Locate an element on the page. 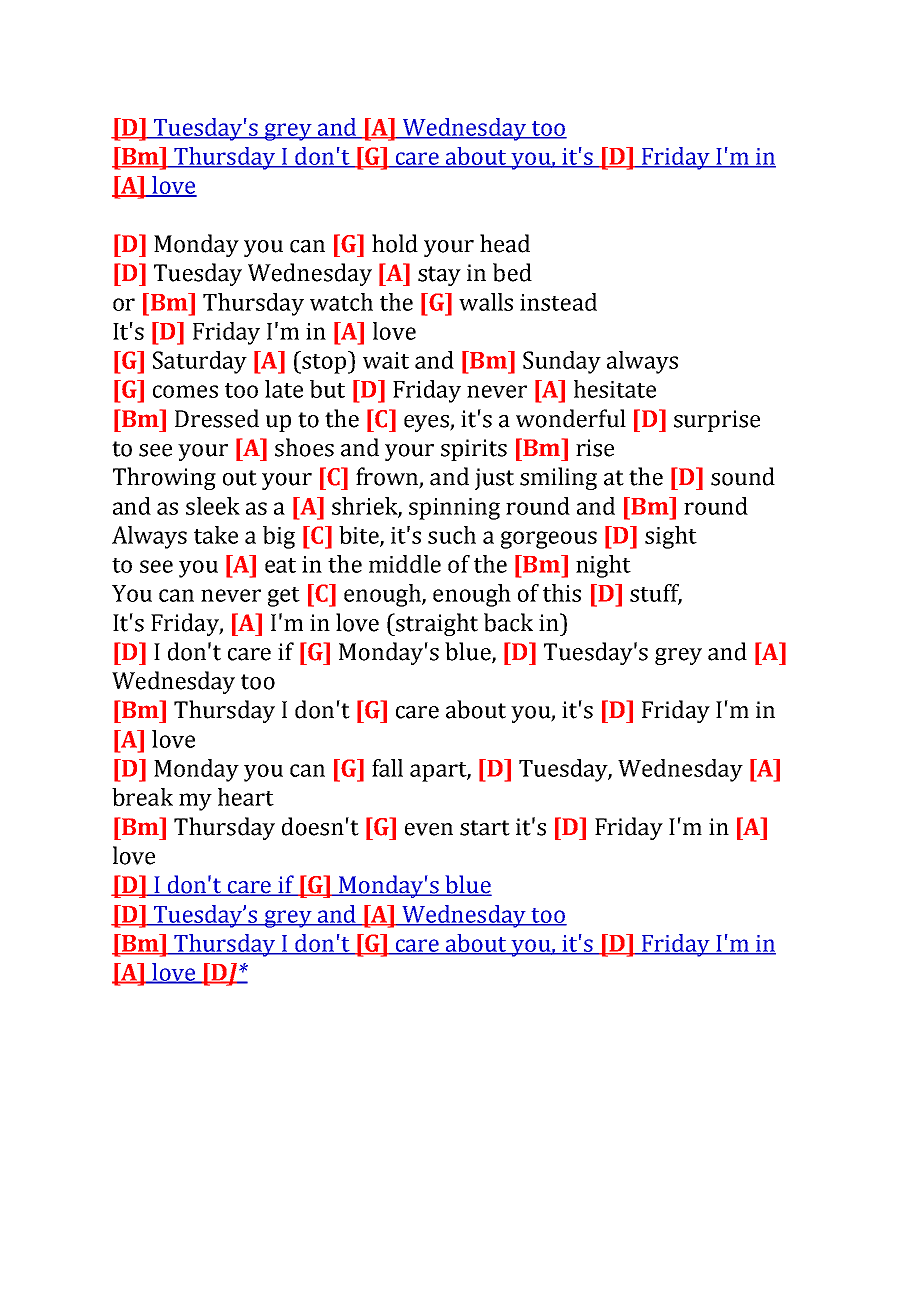  watch is located at coordinates (341, 302).
